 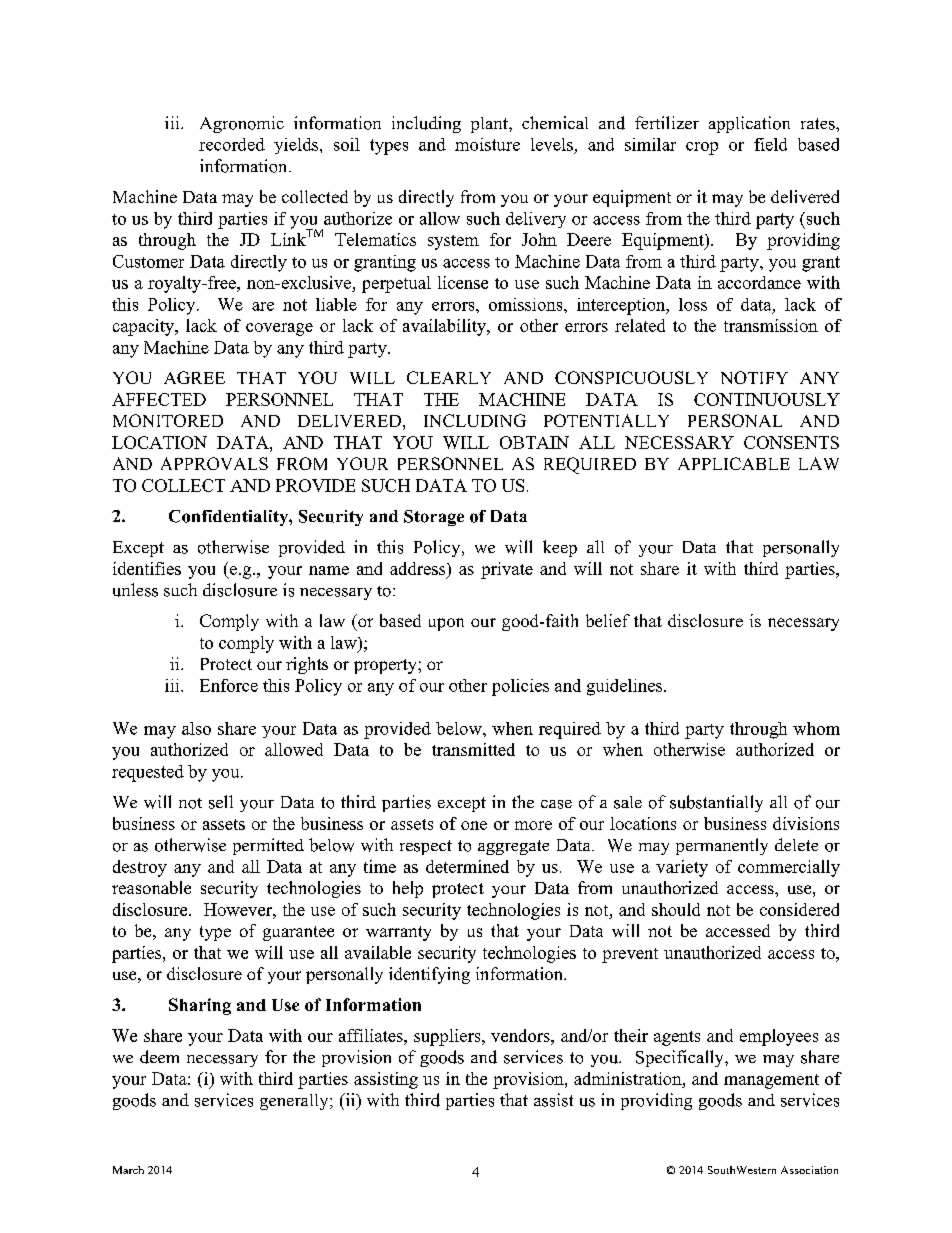 What do you see at coordinates (446, 624) in the screenshot?
I see `upon` at bounding box center [446, 624].
